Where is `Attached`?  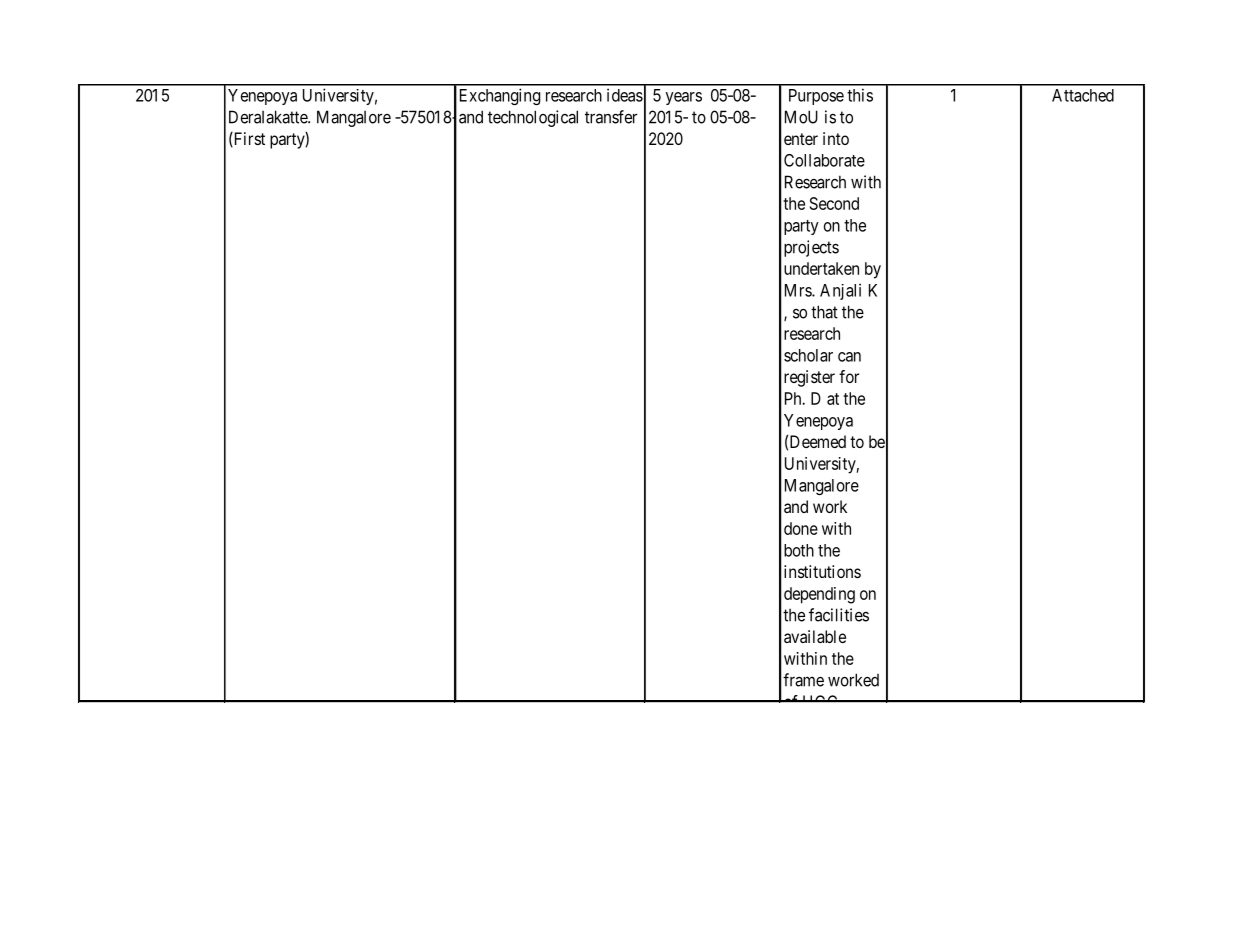
Attached is located at coordinates (1083, 95).
